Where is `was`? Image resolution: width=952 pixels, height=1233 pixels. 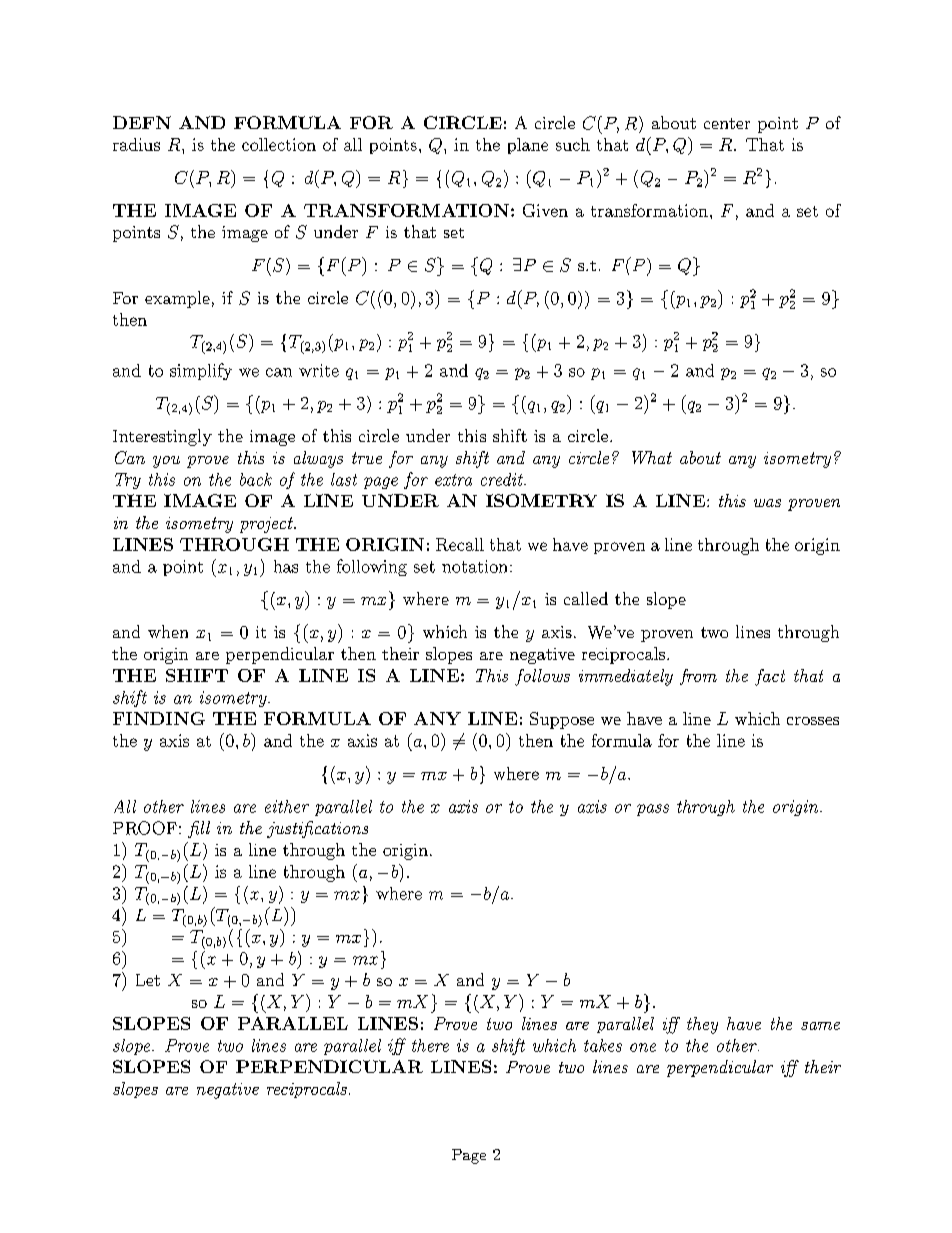 was is located at coordinates (767, 503).
